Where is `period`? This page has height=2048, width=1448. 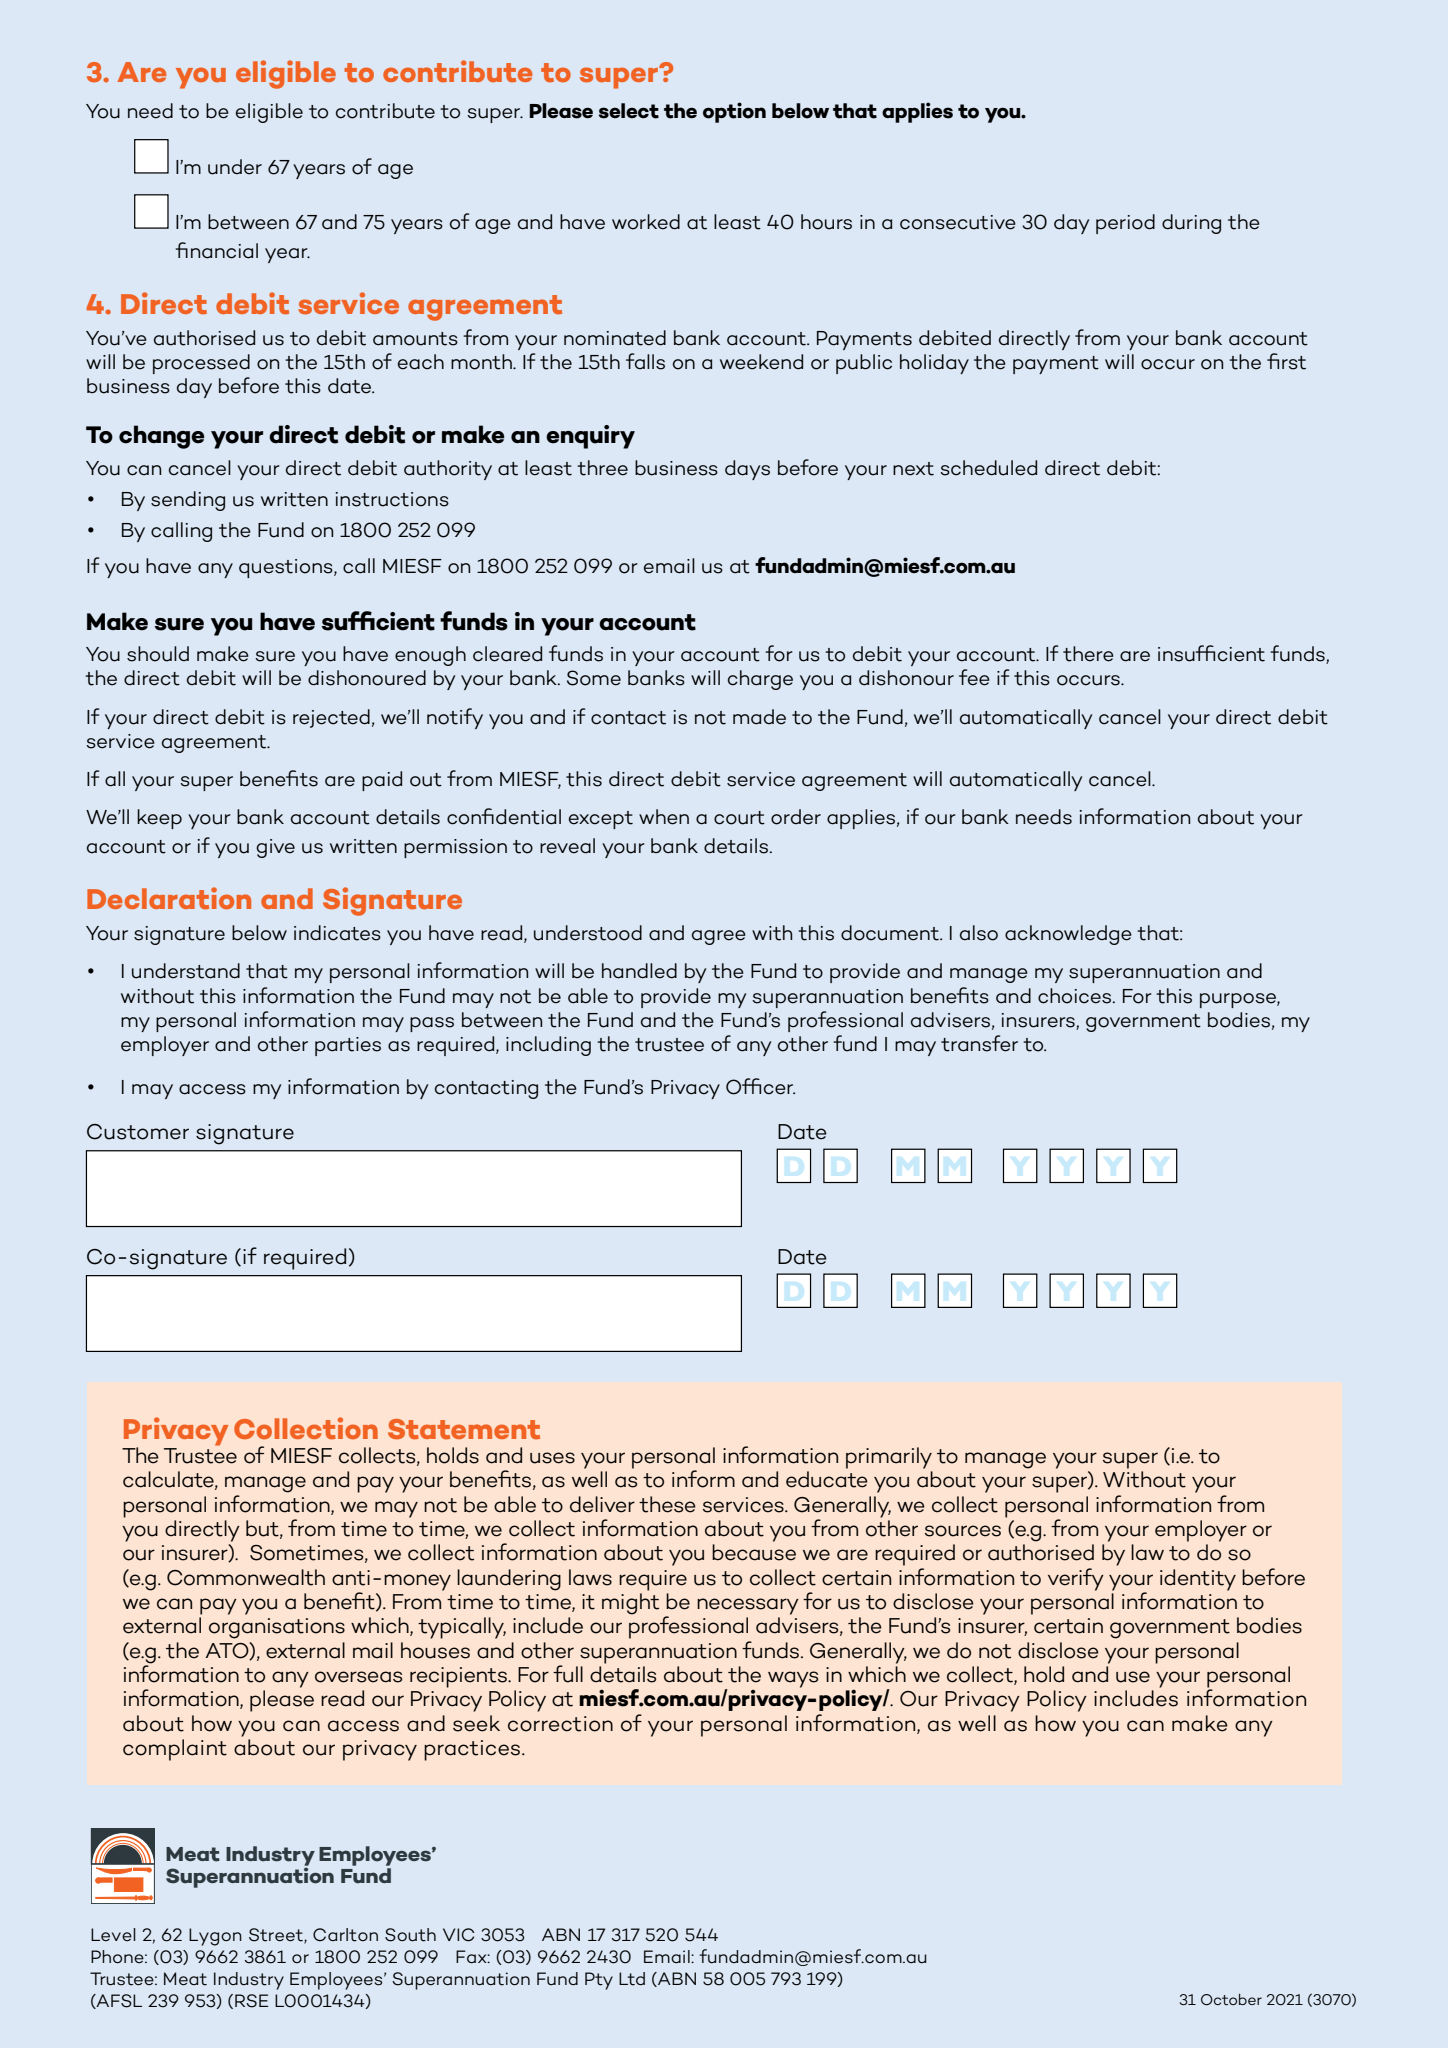 period is located at coordinates (1125, 224).
